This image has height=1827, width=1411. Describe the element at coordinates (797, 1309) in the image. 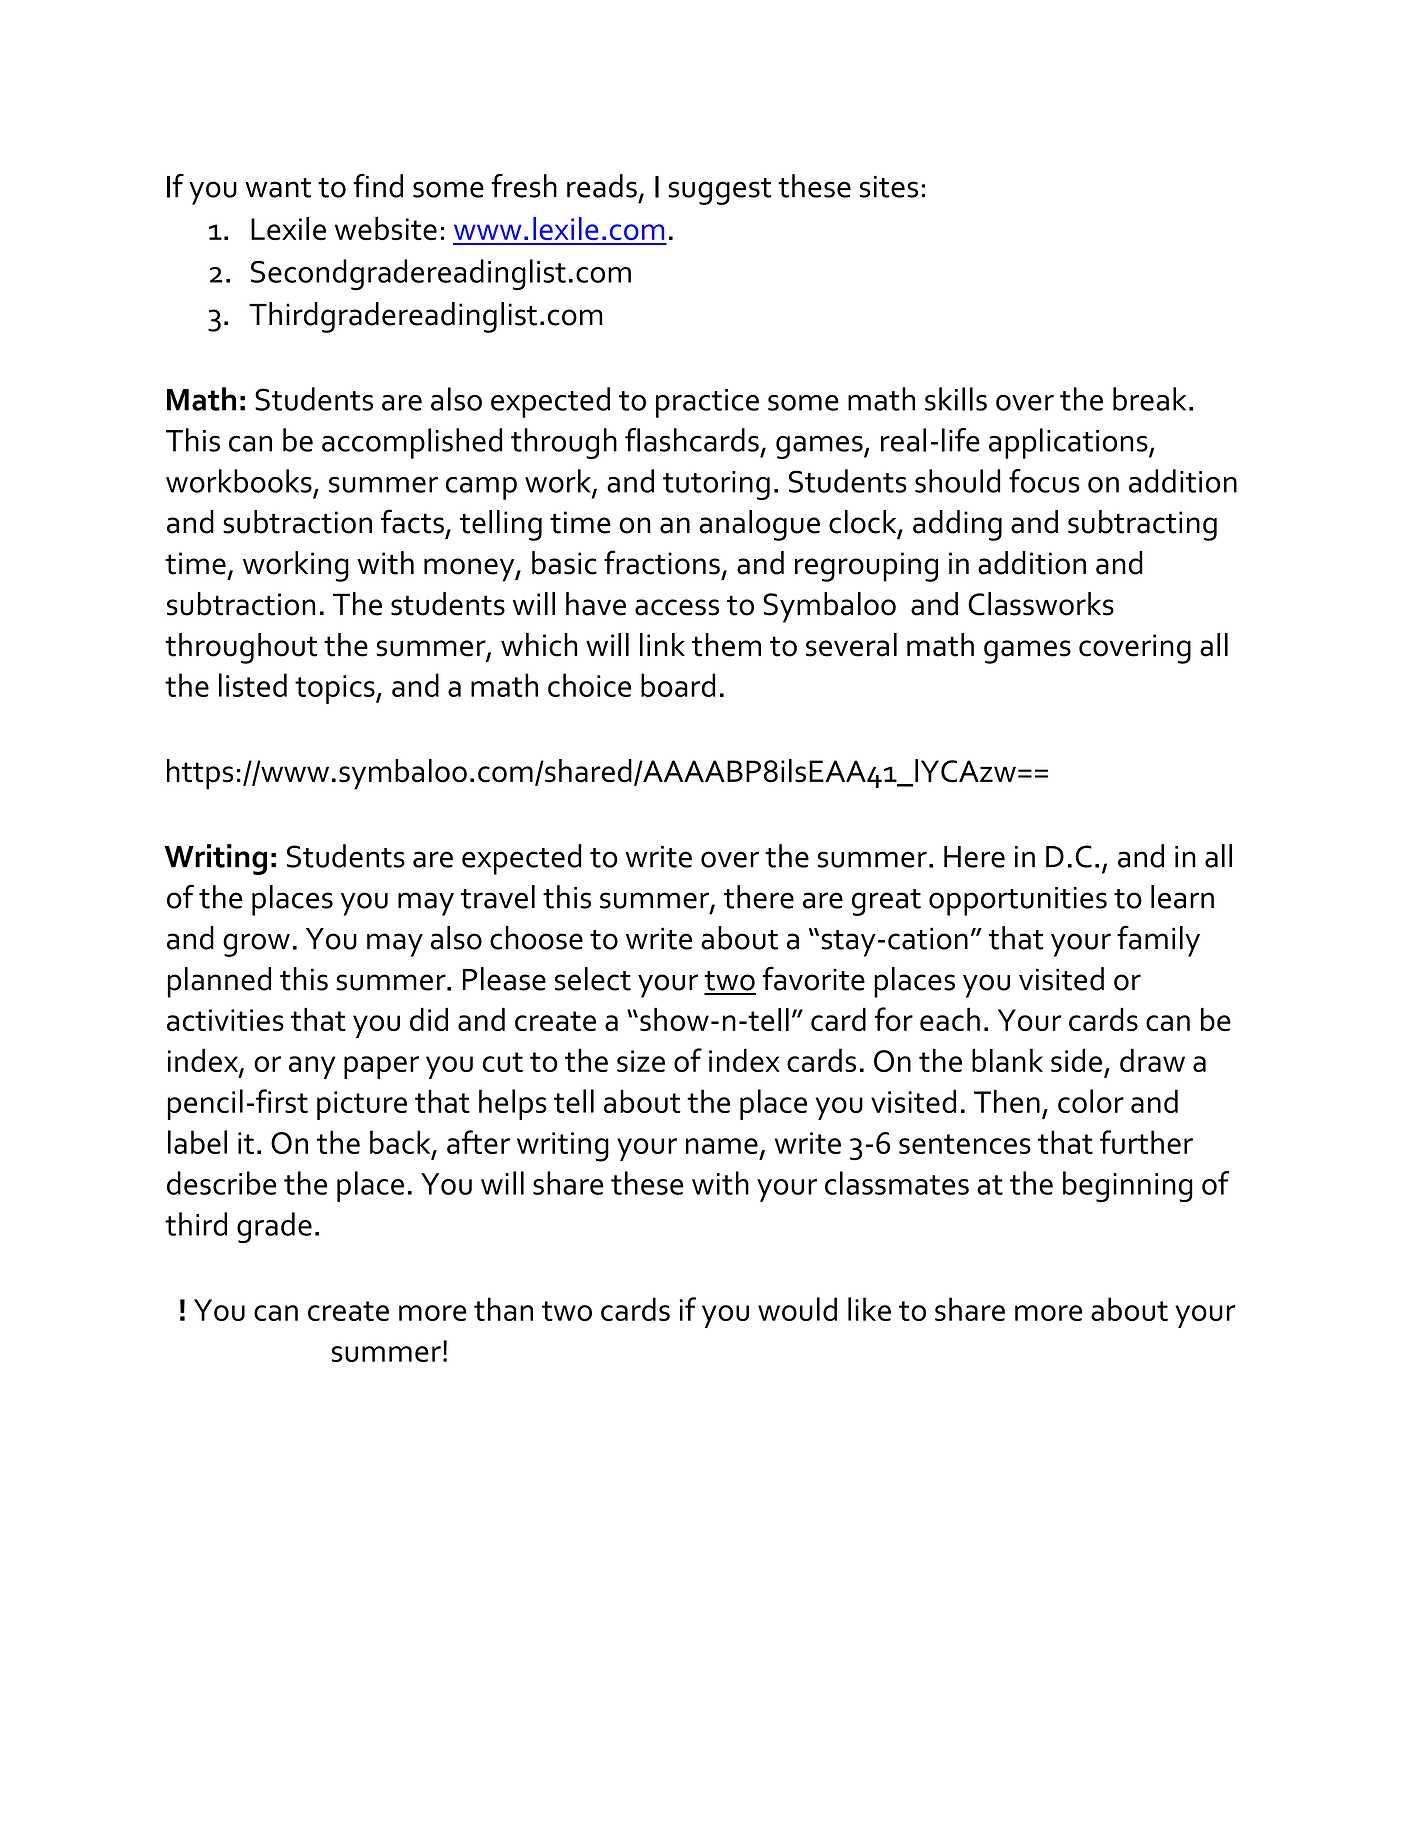

I see `would` at that location.
